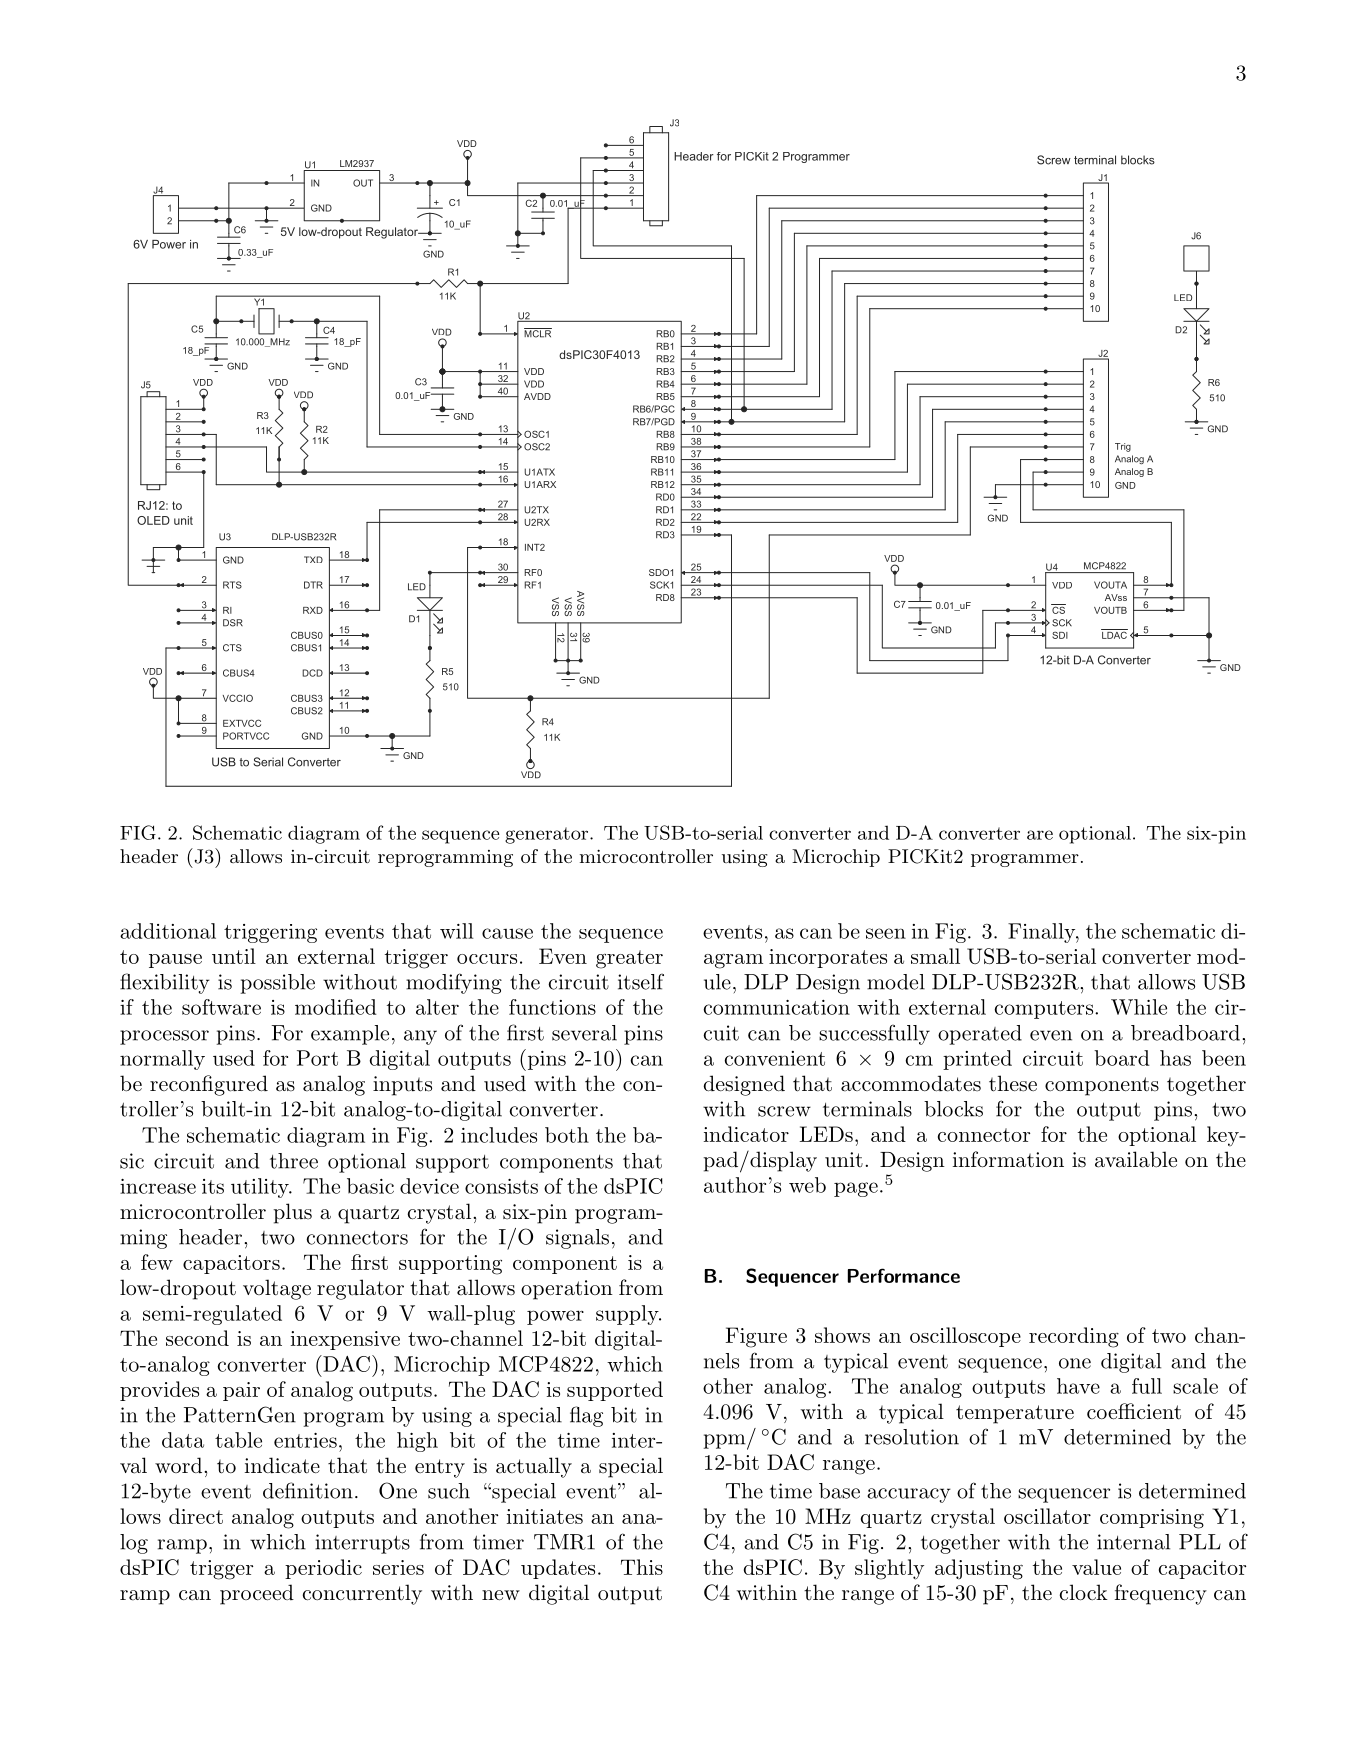  I want to click on This, so click(642, 1567).
